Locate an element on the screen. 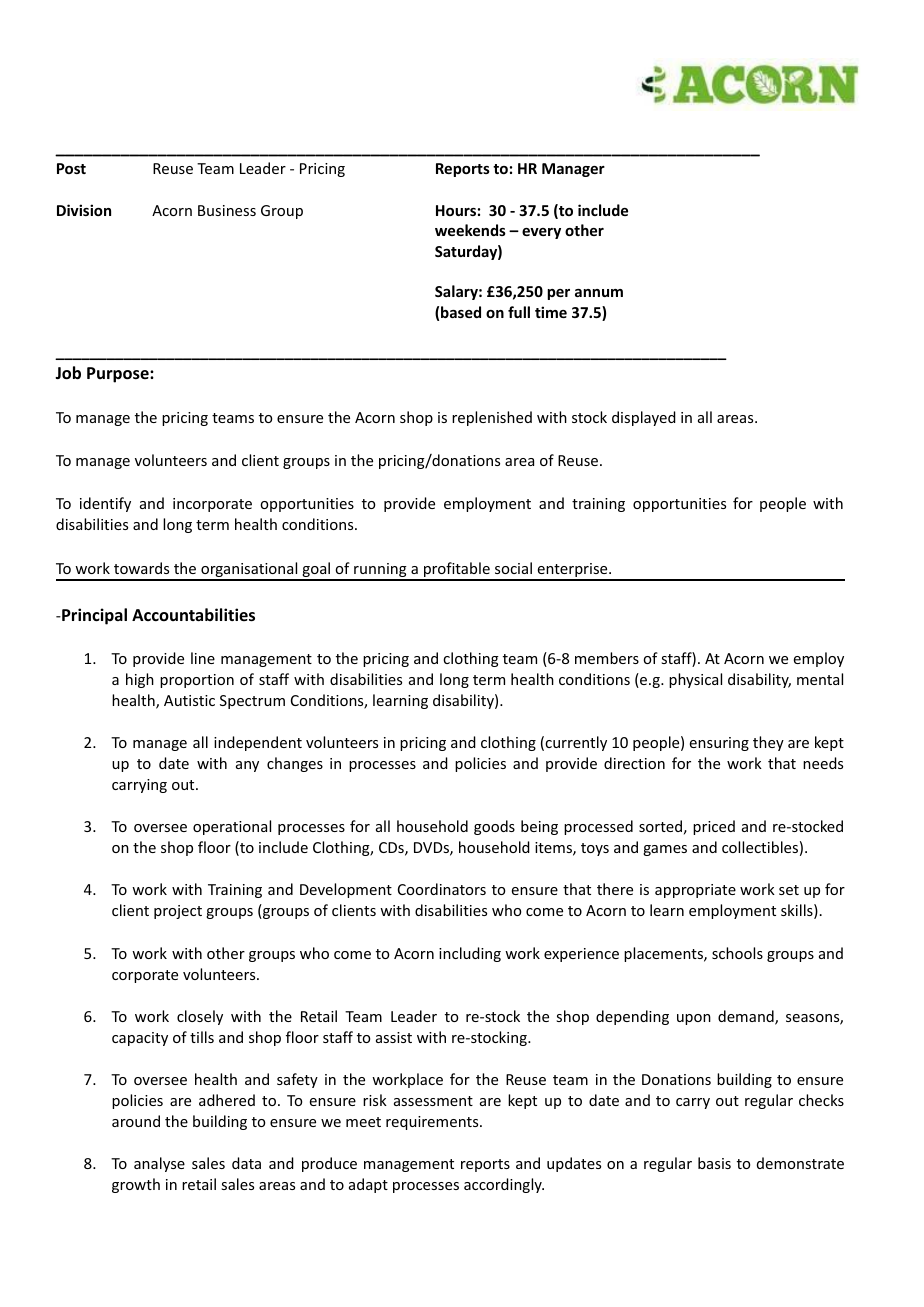  annum is located at coordinates (599, 293).
